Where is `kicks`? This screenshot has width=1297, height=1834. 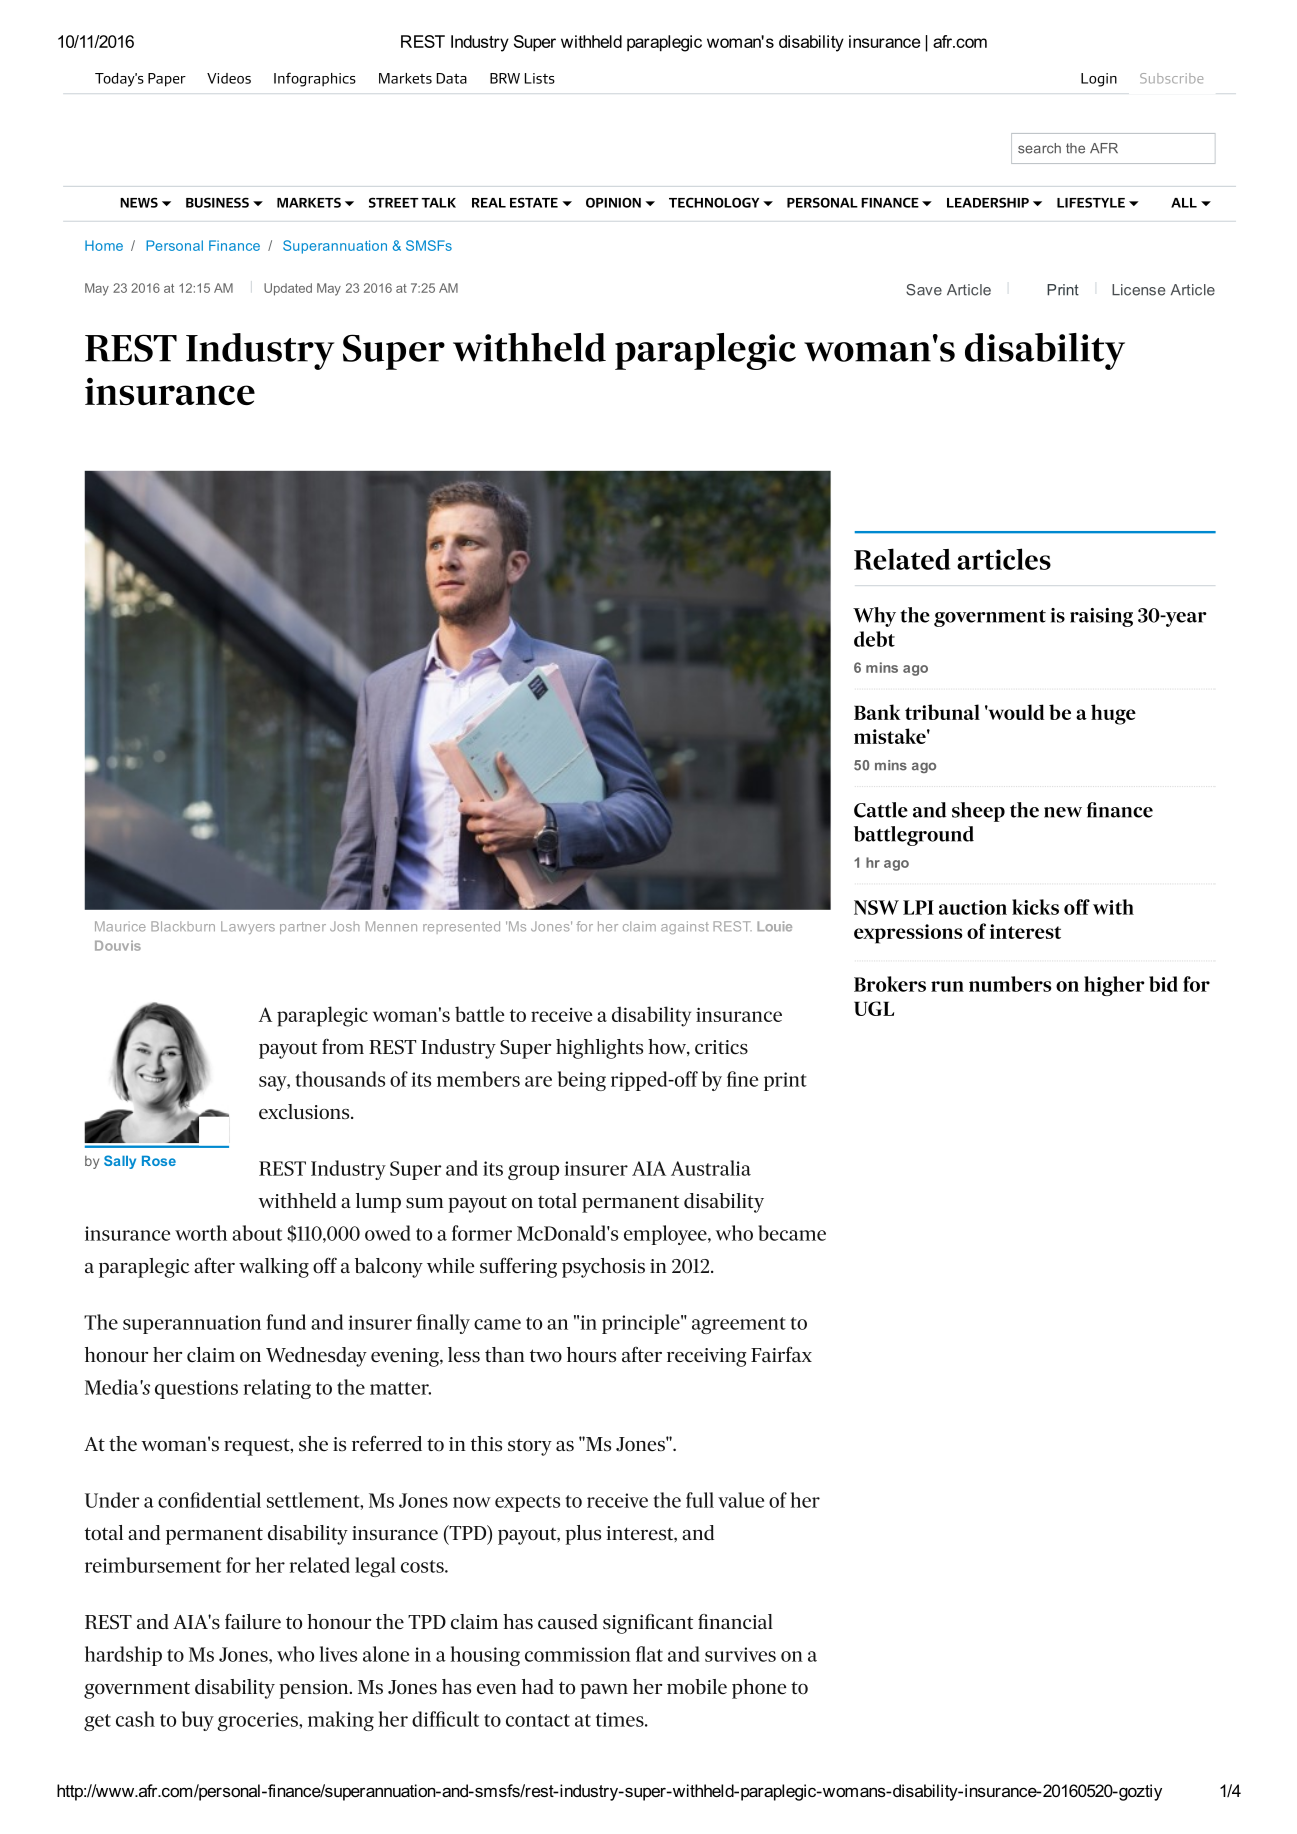 kicks is located at coordinates (1035, 907).
